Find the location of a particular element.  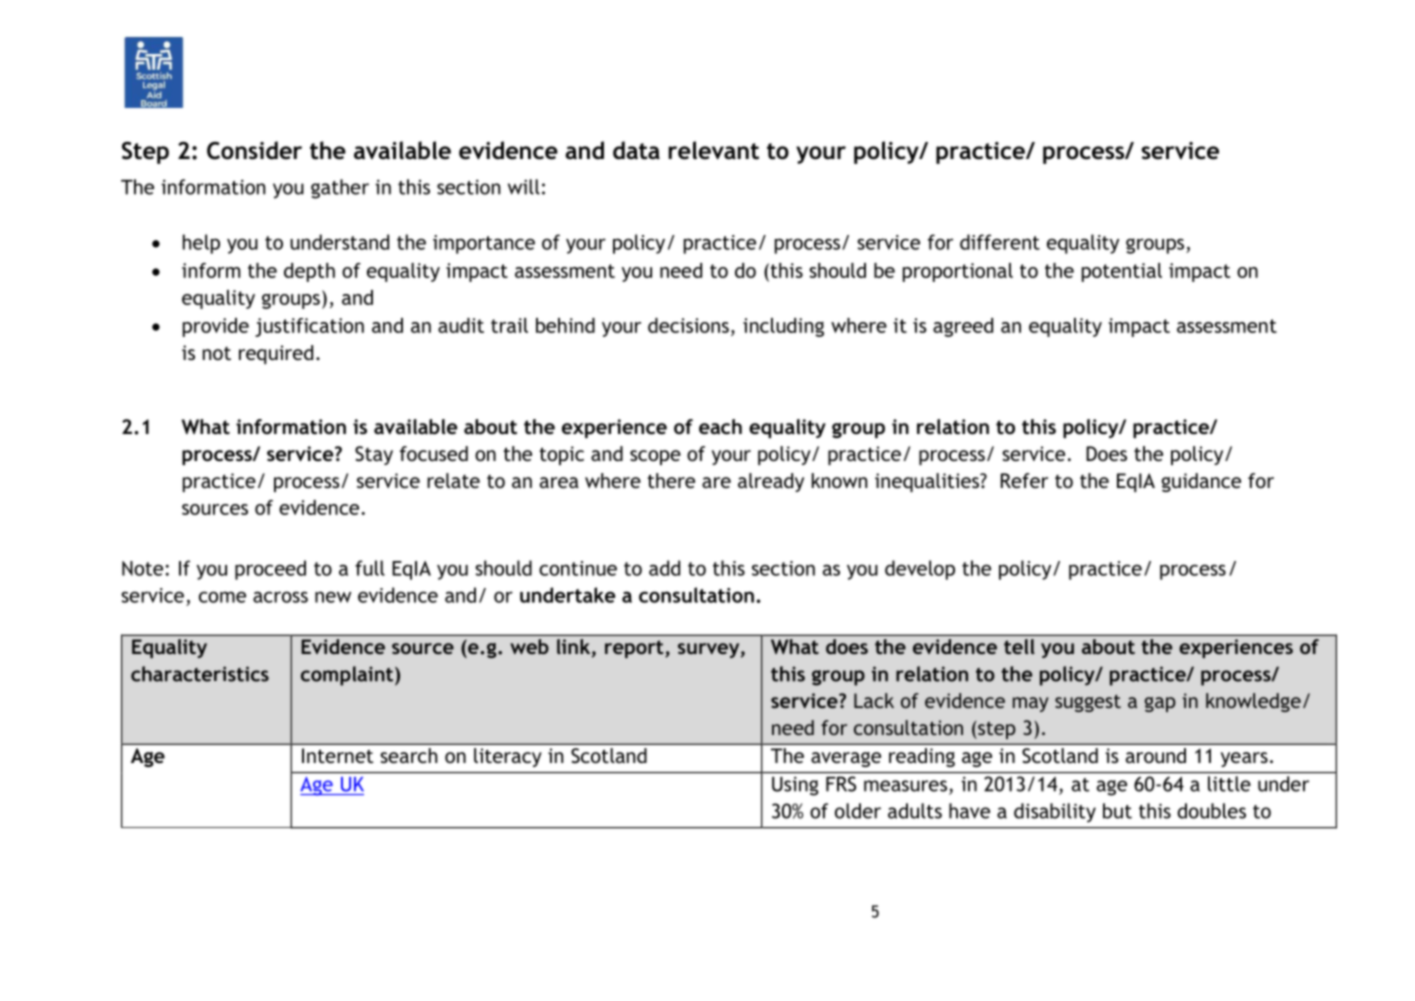

add is located at coordinates (664, 568).
